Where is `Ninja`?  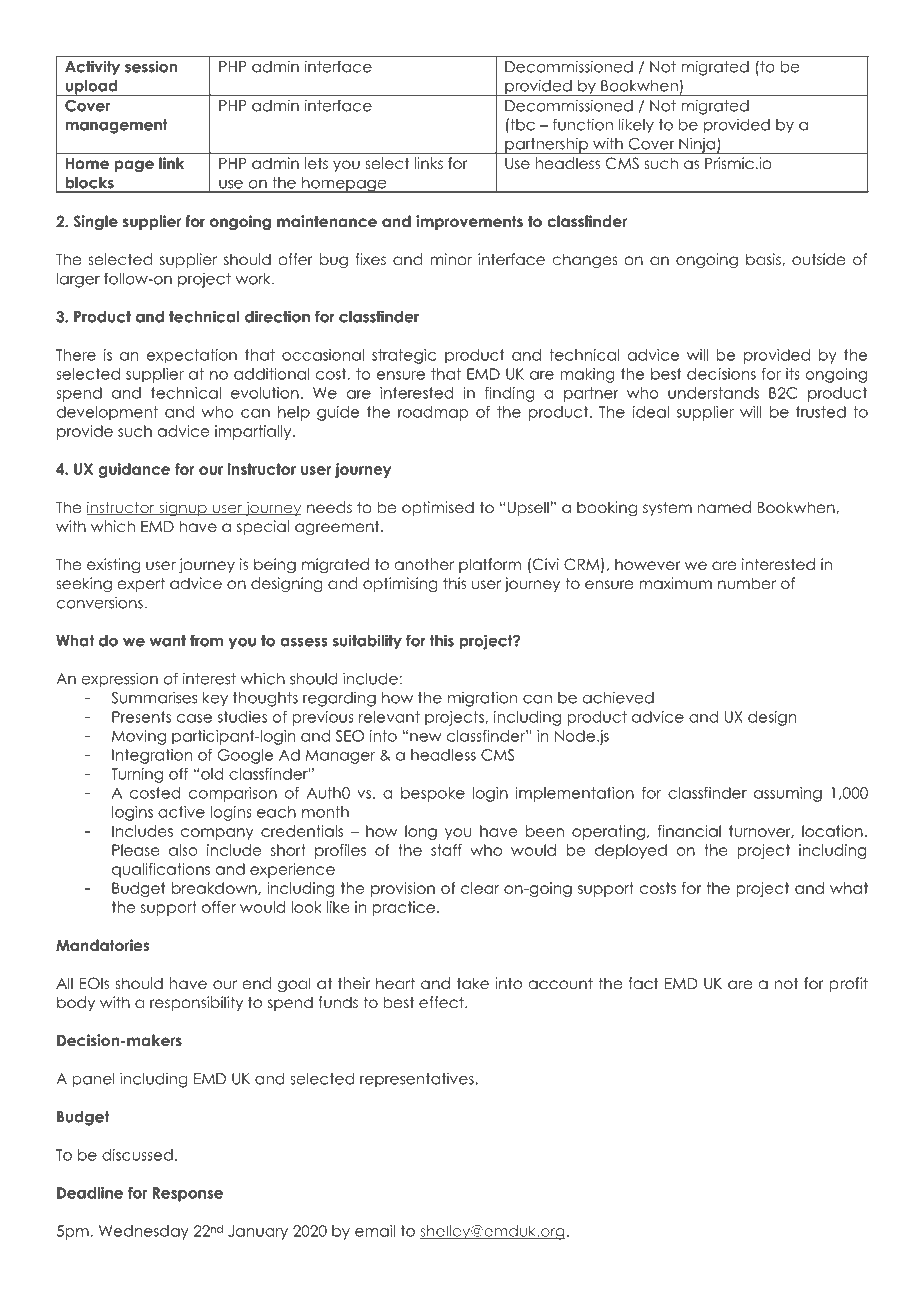
Ninja is located at coordinates (697, 145).
